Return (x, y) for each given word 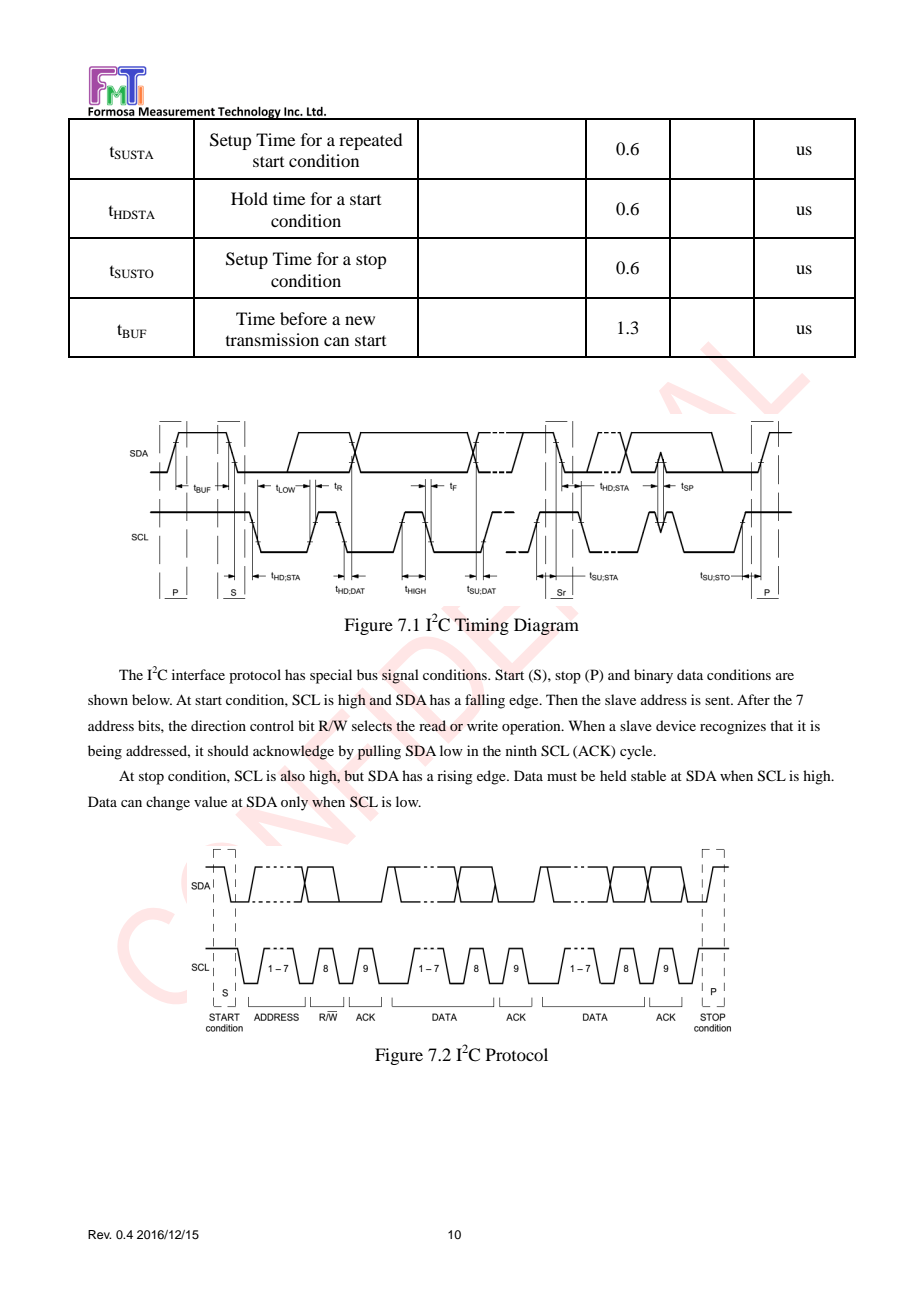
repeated (370, 141)
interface (198, 674)
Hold (249, 198)
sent (719, 700)
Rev (99, 1234)
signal (400, 676)
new (360, 320)
